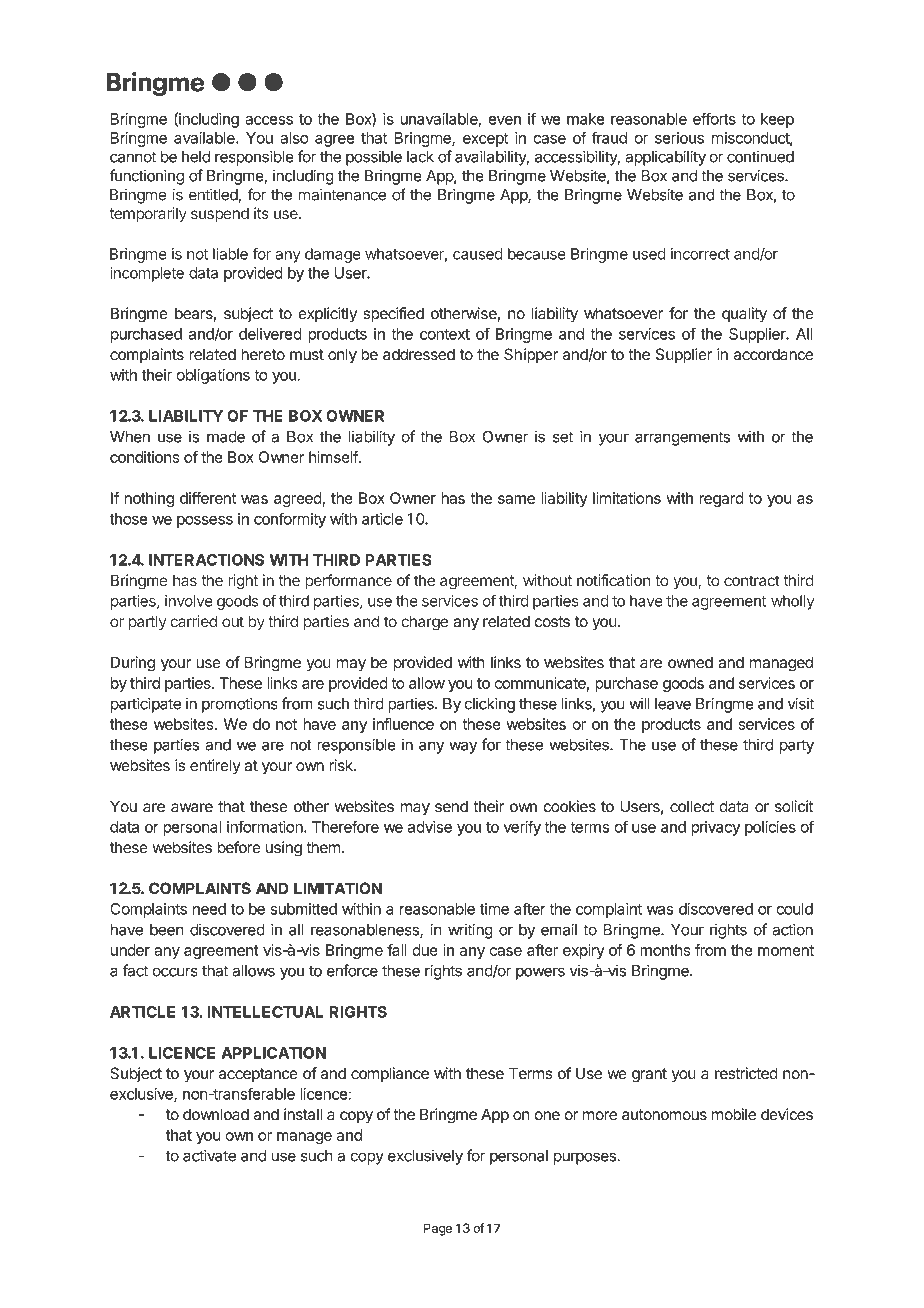 Image resolution: width=924 pixels, height=1308 pixels. Describe the element at coordinates (430, 827) in the image. I see `advise` at that location.
